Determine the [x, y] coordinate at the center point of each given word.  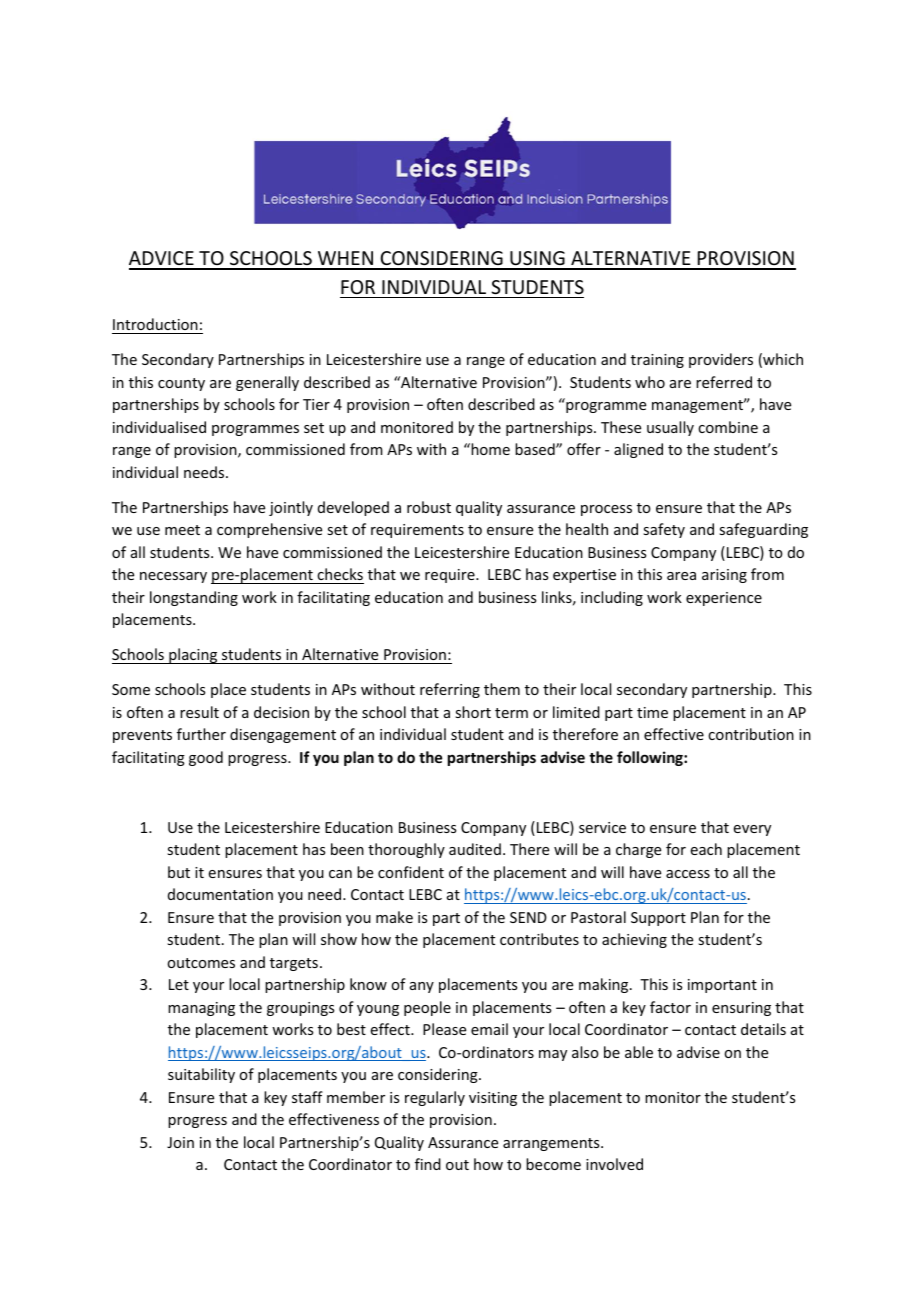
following [651, 758]
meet [182, 530]
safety [664, 530]
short [473, 712]
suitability [201, 1075]
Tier [316, 404]
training [657, 361]
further [201, 734]
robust [429, 507]
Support [658, 919]
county [181, 384]
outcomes [201, 963]
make [394, 917]
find [428, 1164]
